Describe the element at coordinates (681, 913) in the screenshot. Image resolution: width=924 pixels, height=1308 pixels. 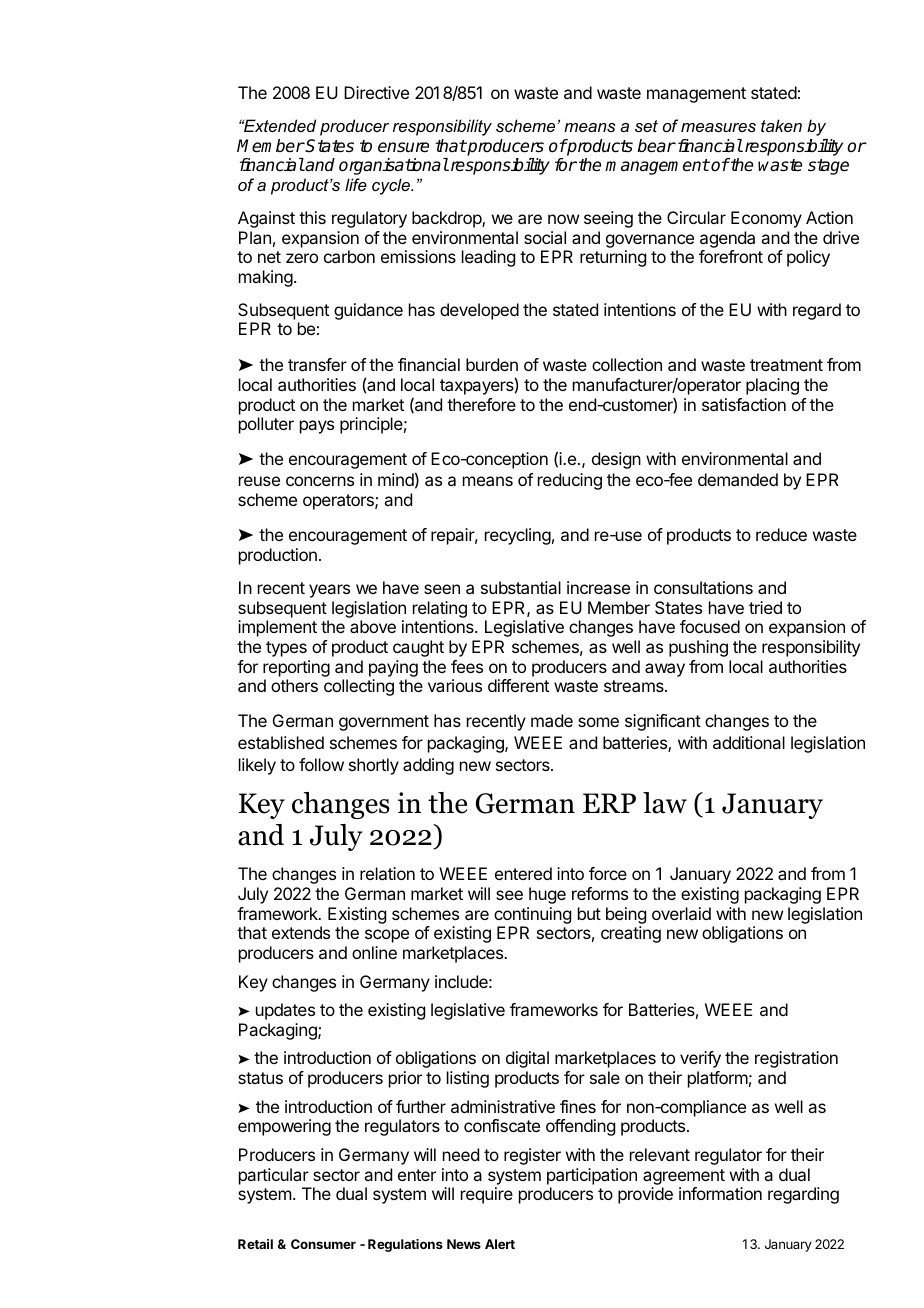
I see `overlaid` at that location.
